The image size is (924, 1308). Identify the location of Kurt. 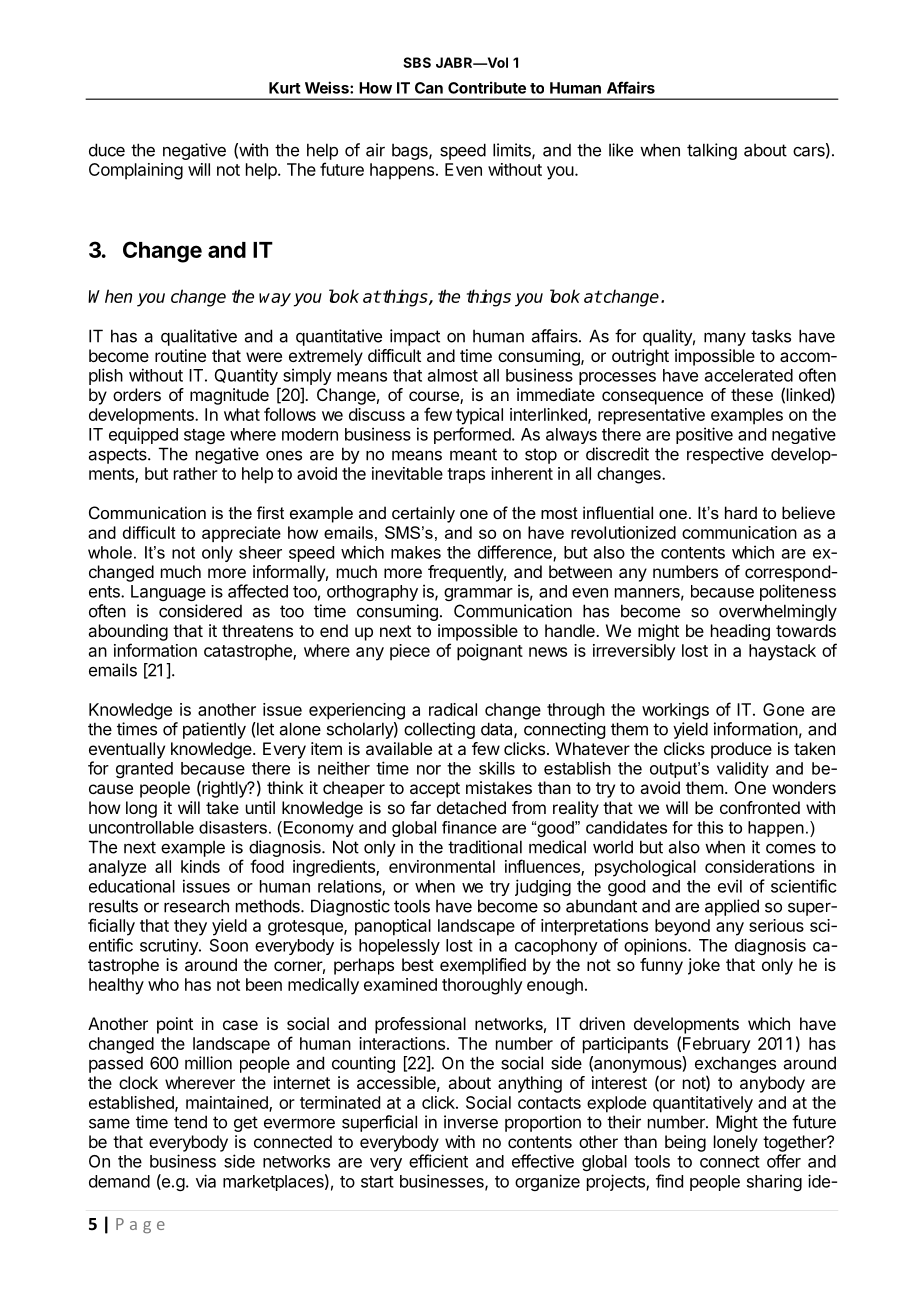
(285, 88).
